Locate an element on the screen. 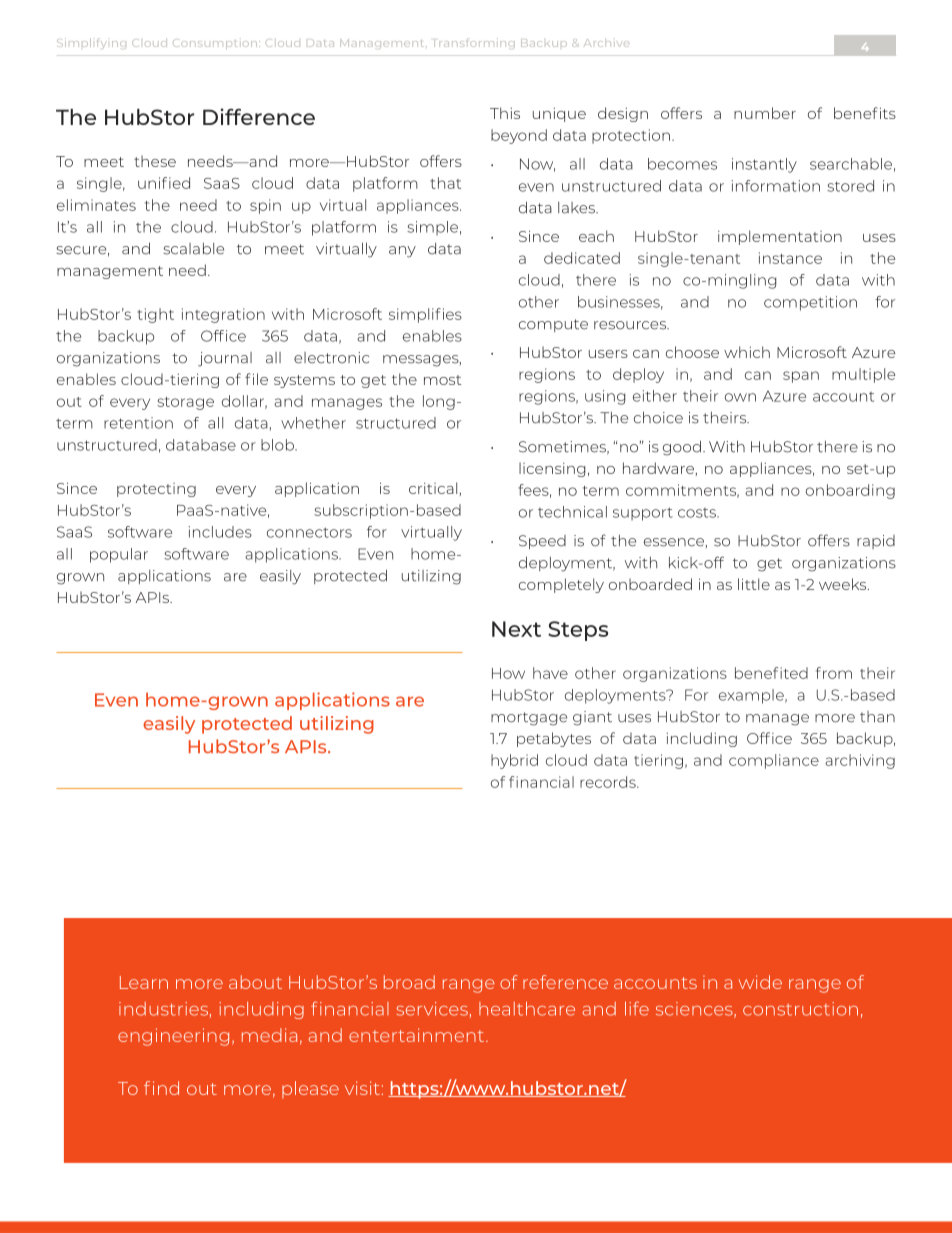 This screenshot has width=952, height=1233. engineering is located at coordinates (173, 1037).
